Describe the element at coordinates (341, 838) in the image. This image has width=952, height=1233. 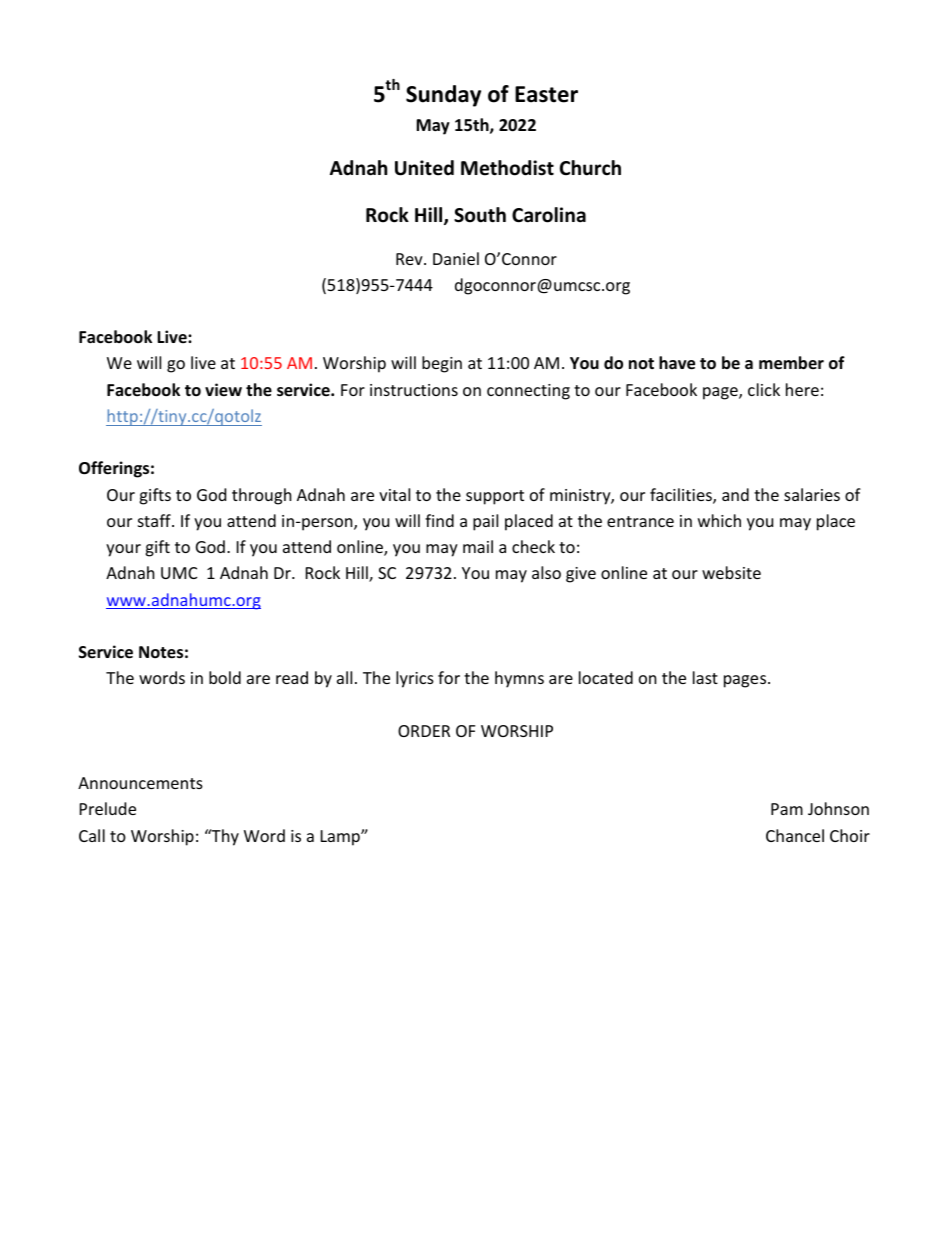
I see `Lamp` at that location.
